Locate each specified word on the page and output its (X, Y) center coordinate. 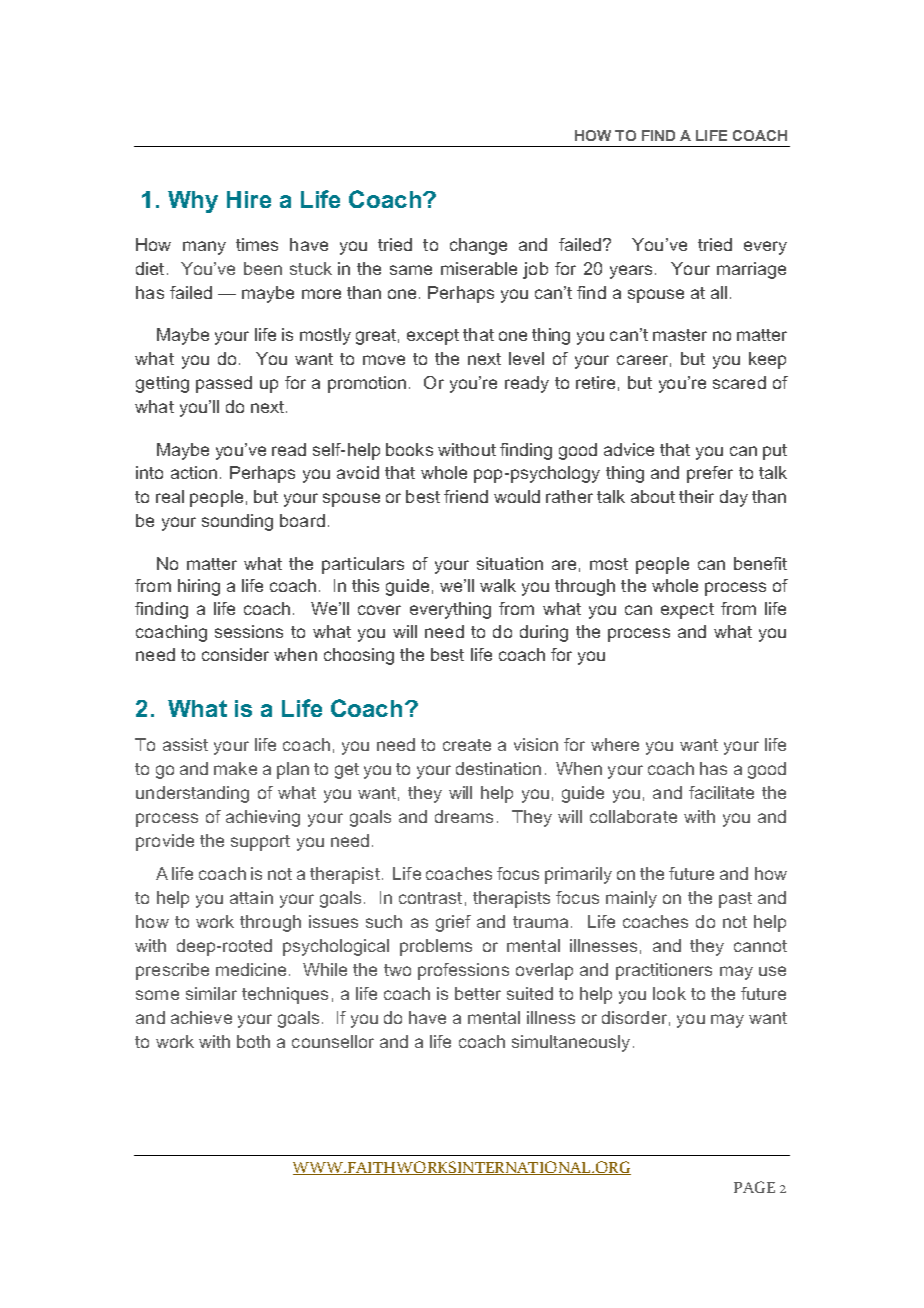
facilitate (721, 792)
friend (466, 496)
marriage (751, 270)
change (478, 246)
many (204, 248)
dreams (464, 816)
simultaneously (571, 1043)
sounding (237, 522)
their (696, 496)
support (260, 843)
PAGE (754, 1187)
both (253, 1041)
